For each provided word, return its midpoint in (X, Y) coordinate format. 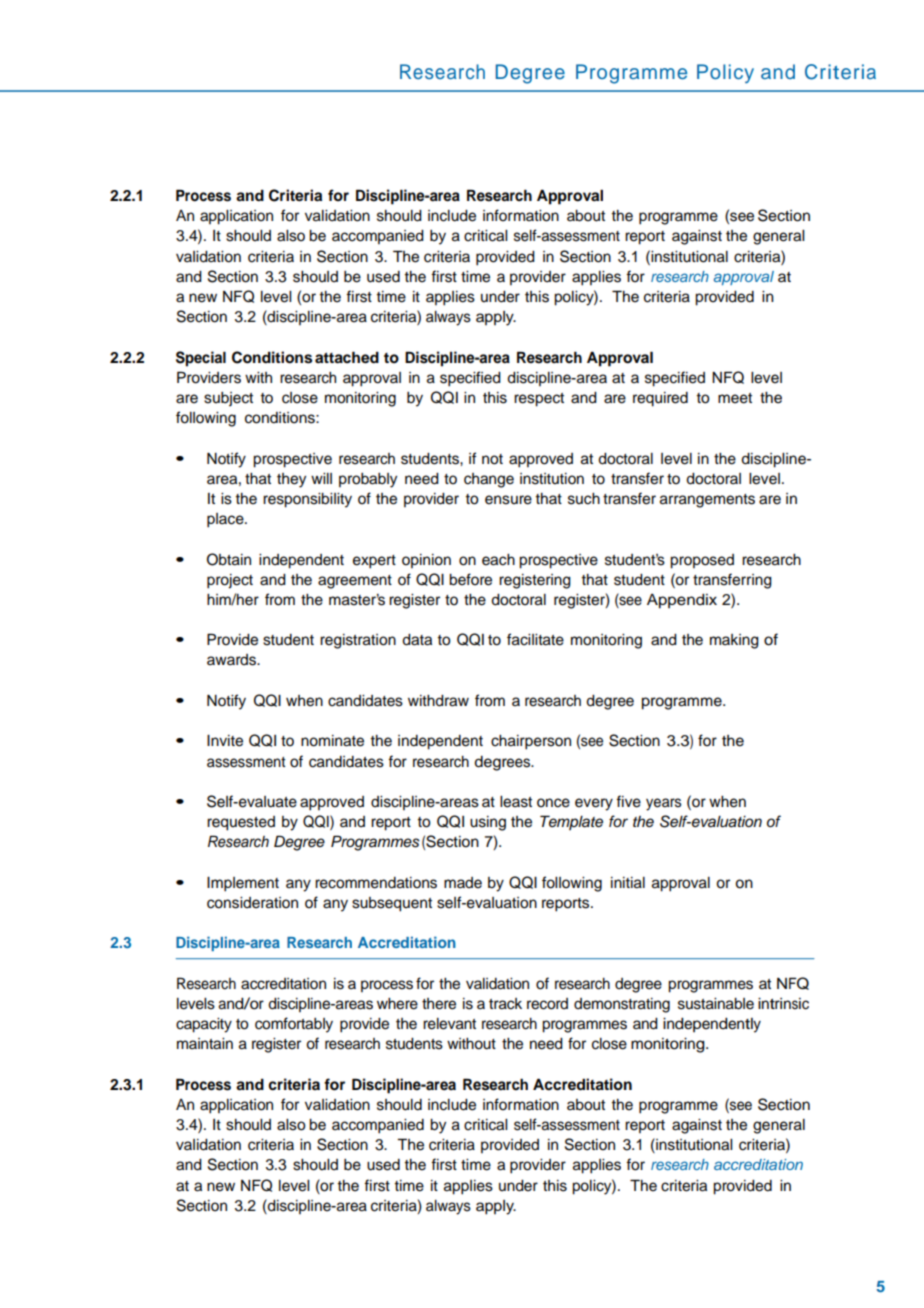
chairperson (531, 742)
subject (228, 399)
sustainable (716, 1004)
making (734, 641)
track (505, 1004)
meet (735, 398)
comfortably (294, 1025)
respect (539, 400)
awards (233, 660)
